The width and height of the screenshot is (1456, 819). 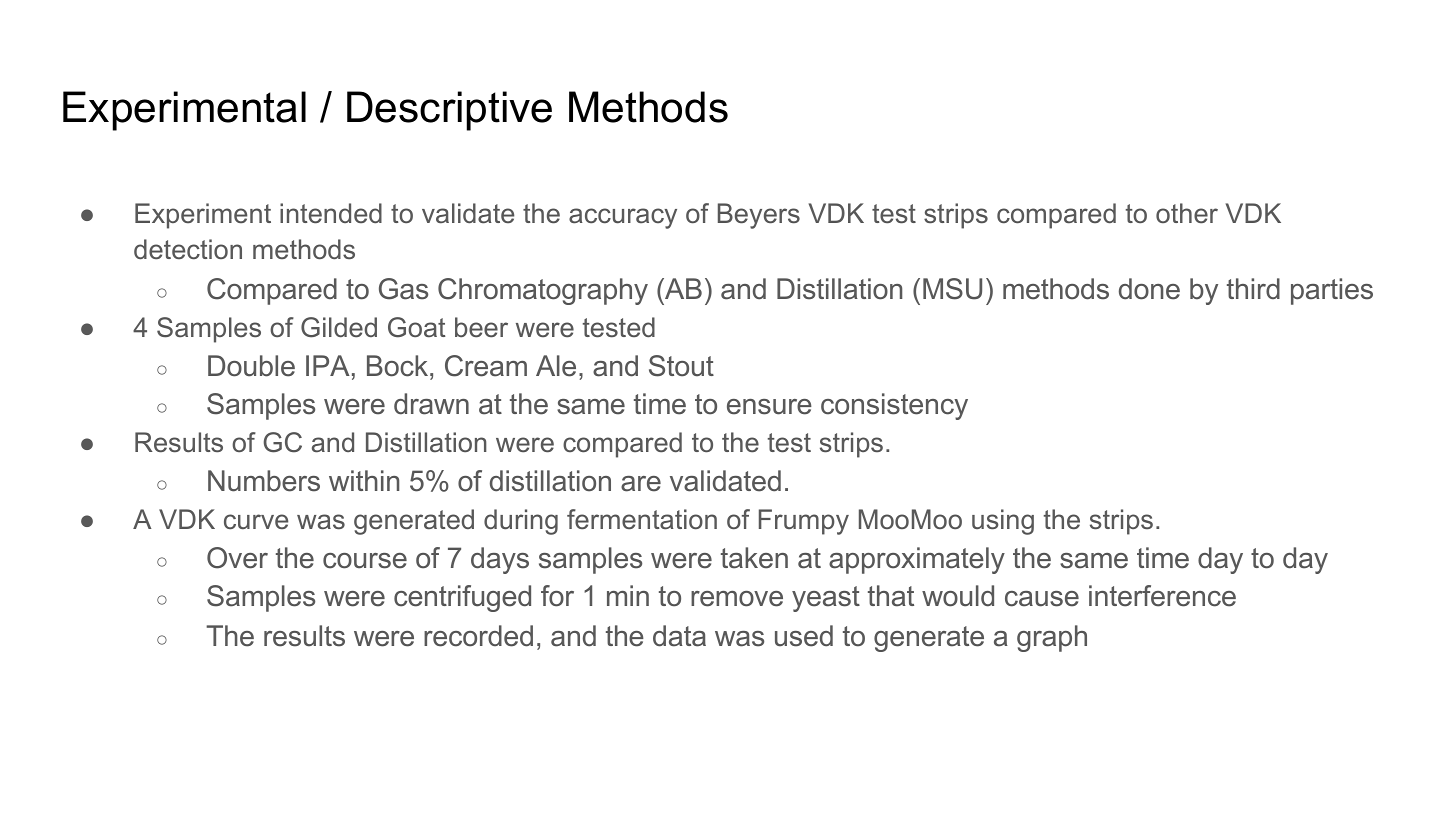 What do you see at coordinates (1187, 213) in the screenshot?
I see `other` at bounding box center [1187, 213].
